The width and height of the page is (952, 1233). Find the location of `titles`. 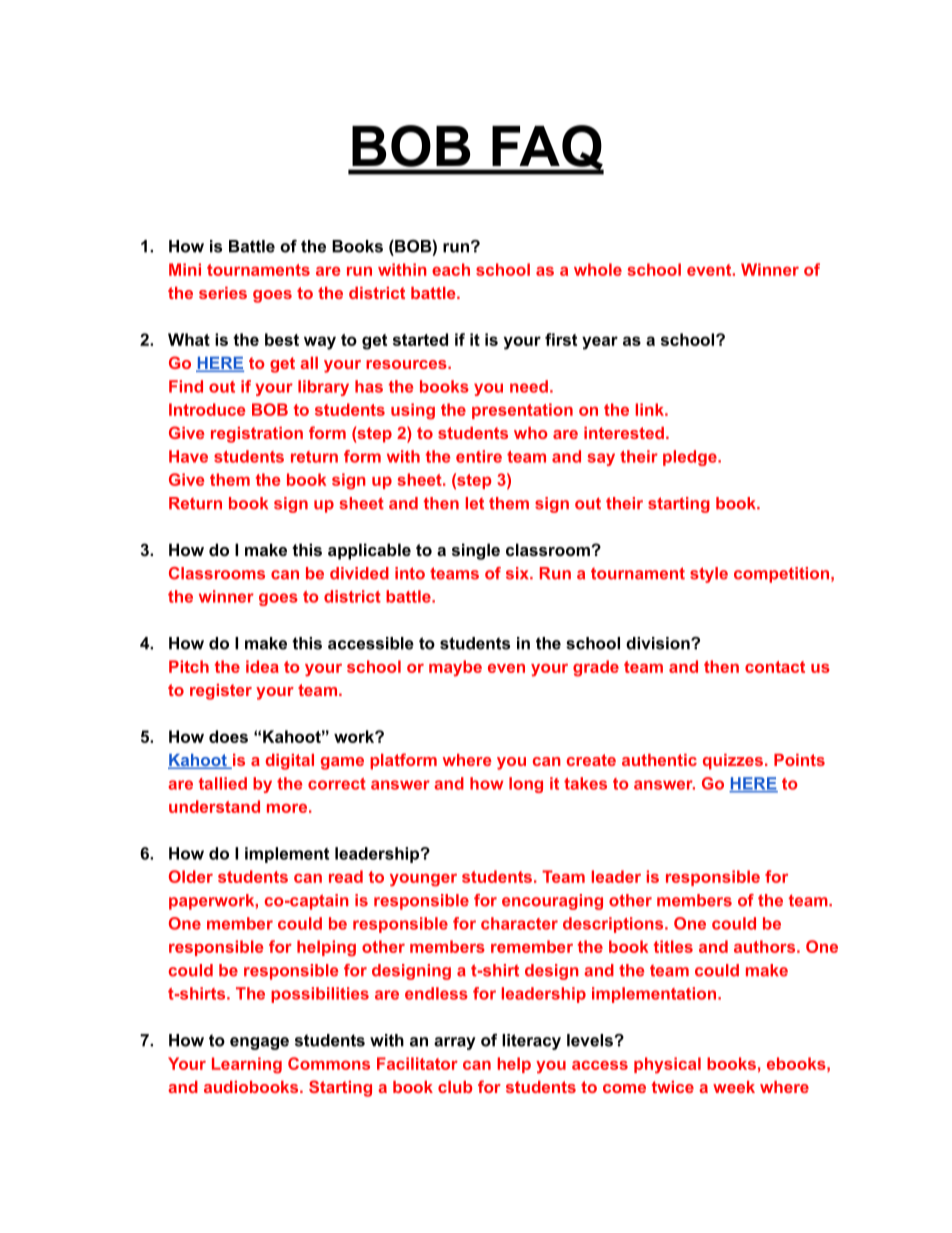

titles is located at coordinates (673, 946).
